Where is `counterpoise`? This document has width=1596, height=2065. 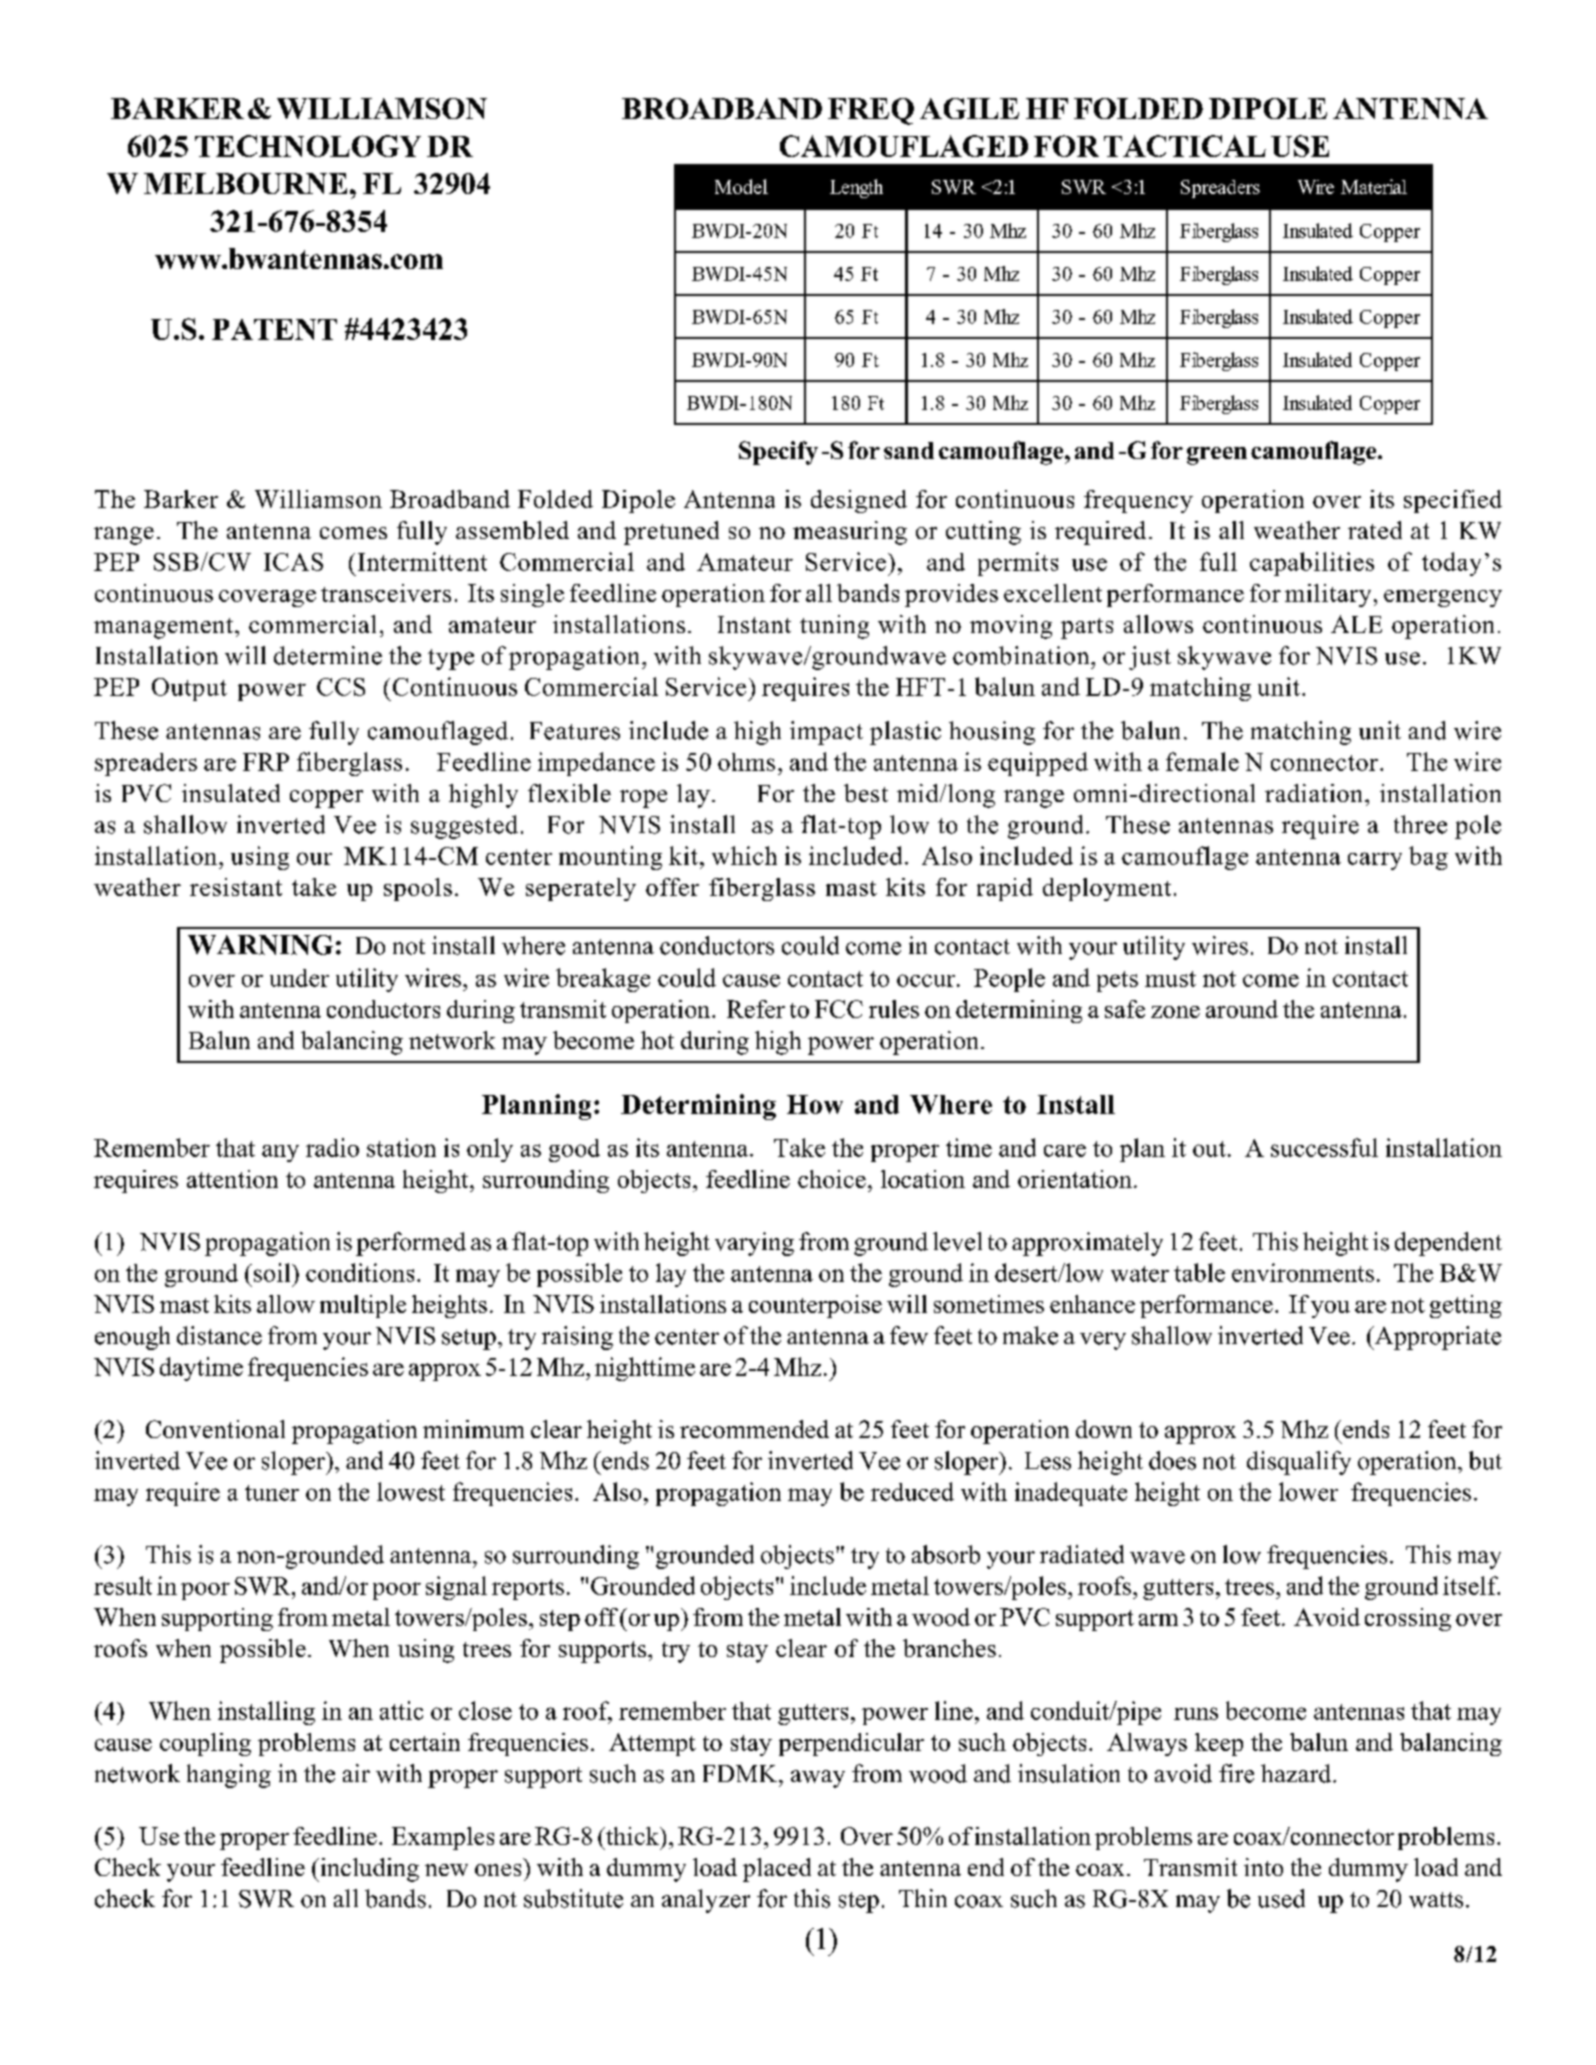
counterpoise is located at coordinates (815, 1306).
